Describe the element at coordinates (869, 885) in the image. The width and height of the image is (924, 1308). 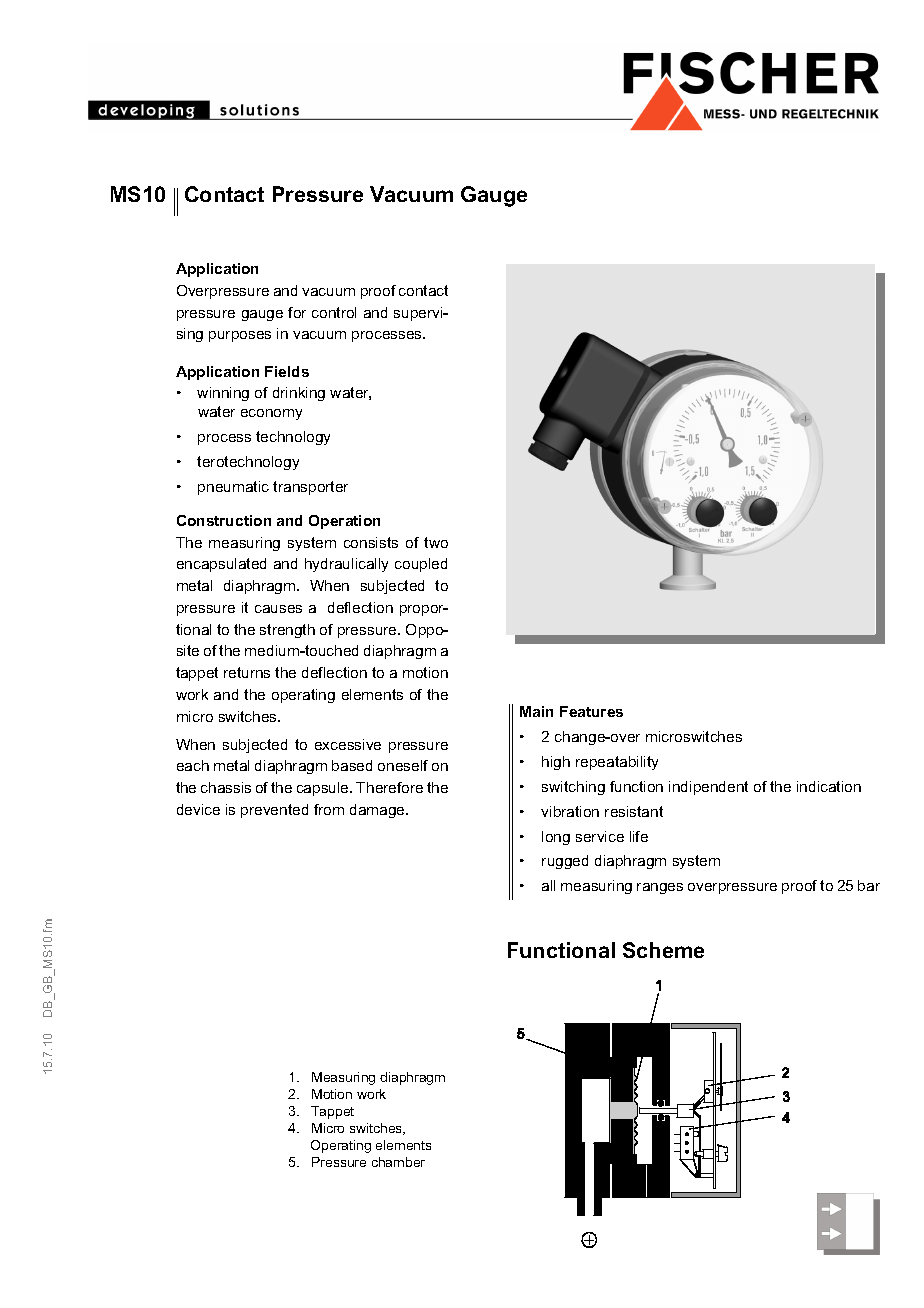
I see `bar` at that location.
